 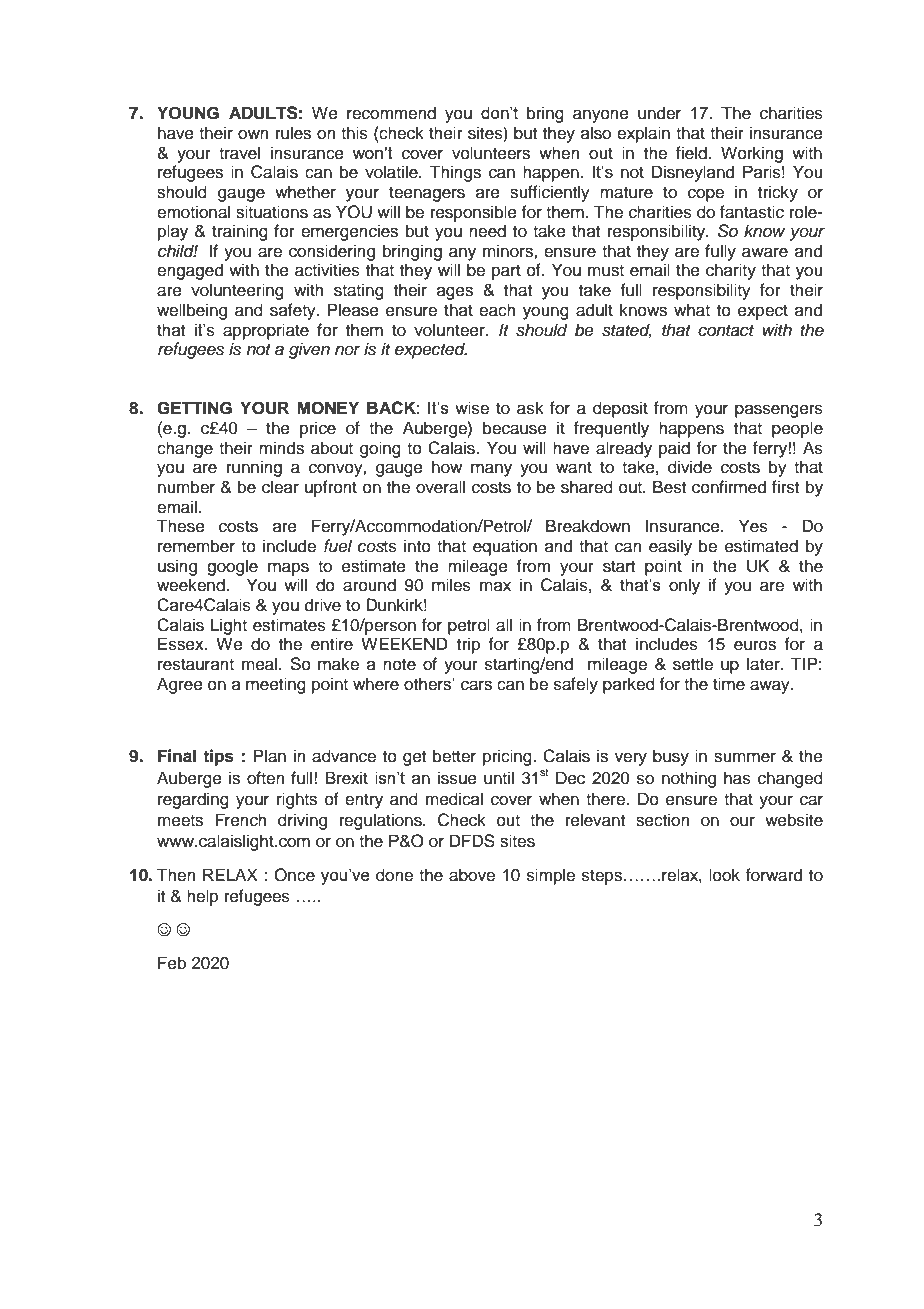 What do you see at coordinates (472, 875) in the screenshot?
I see `above` at bounding box center [472, 875].
